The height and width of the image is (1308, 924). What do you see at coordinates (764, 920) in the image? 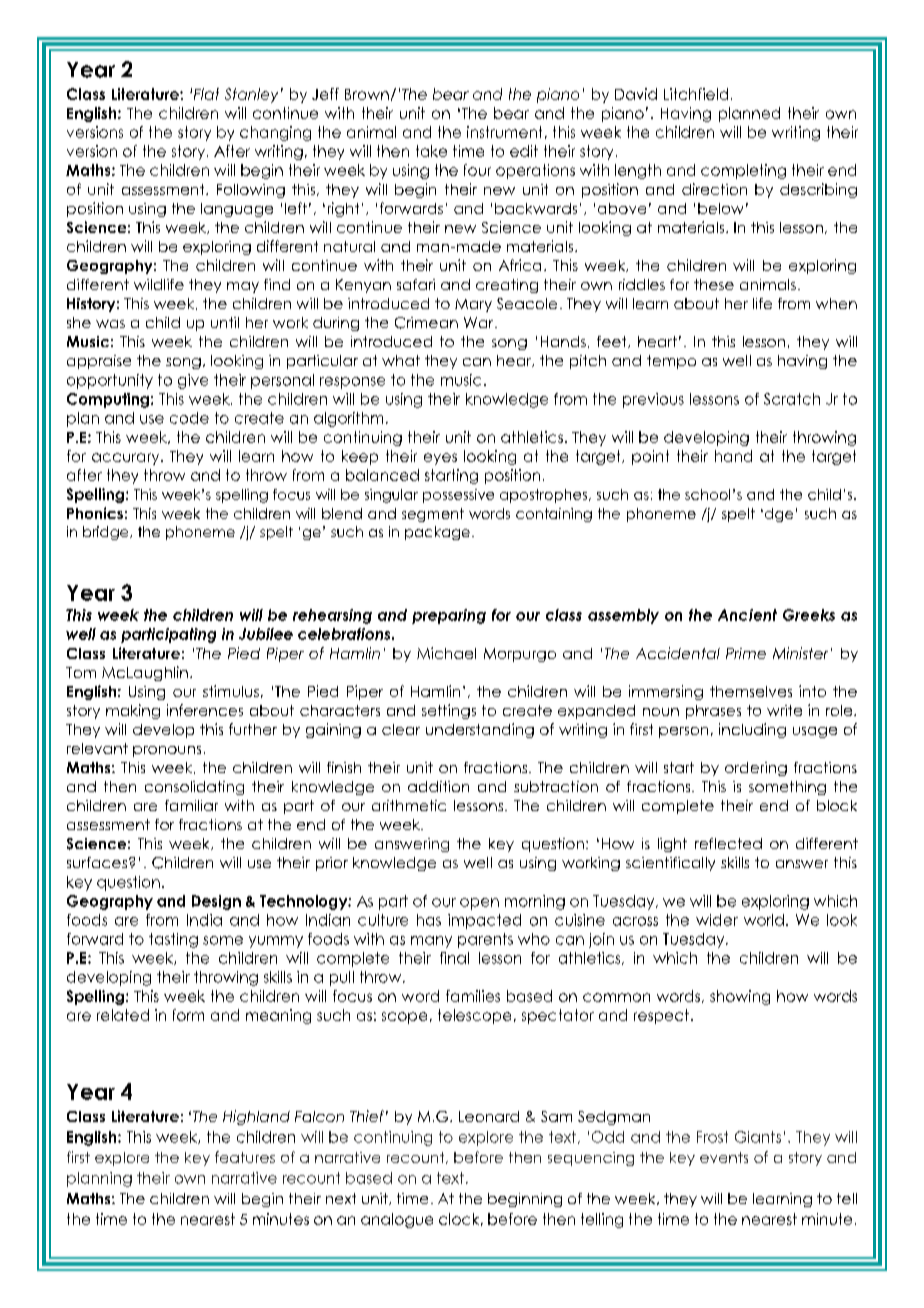
I see `world` at bounding box center [764, 920].
